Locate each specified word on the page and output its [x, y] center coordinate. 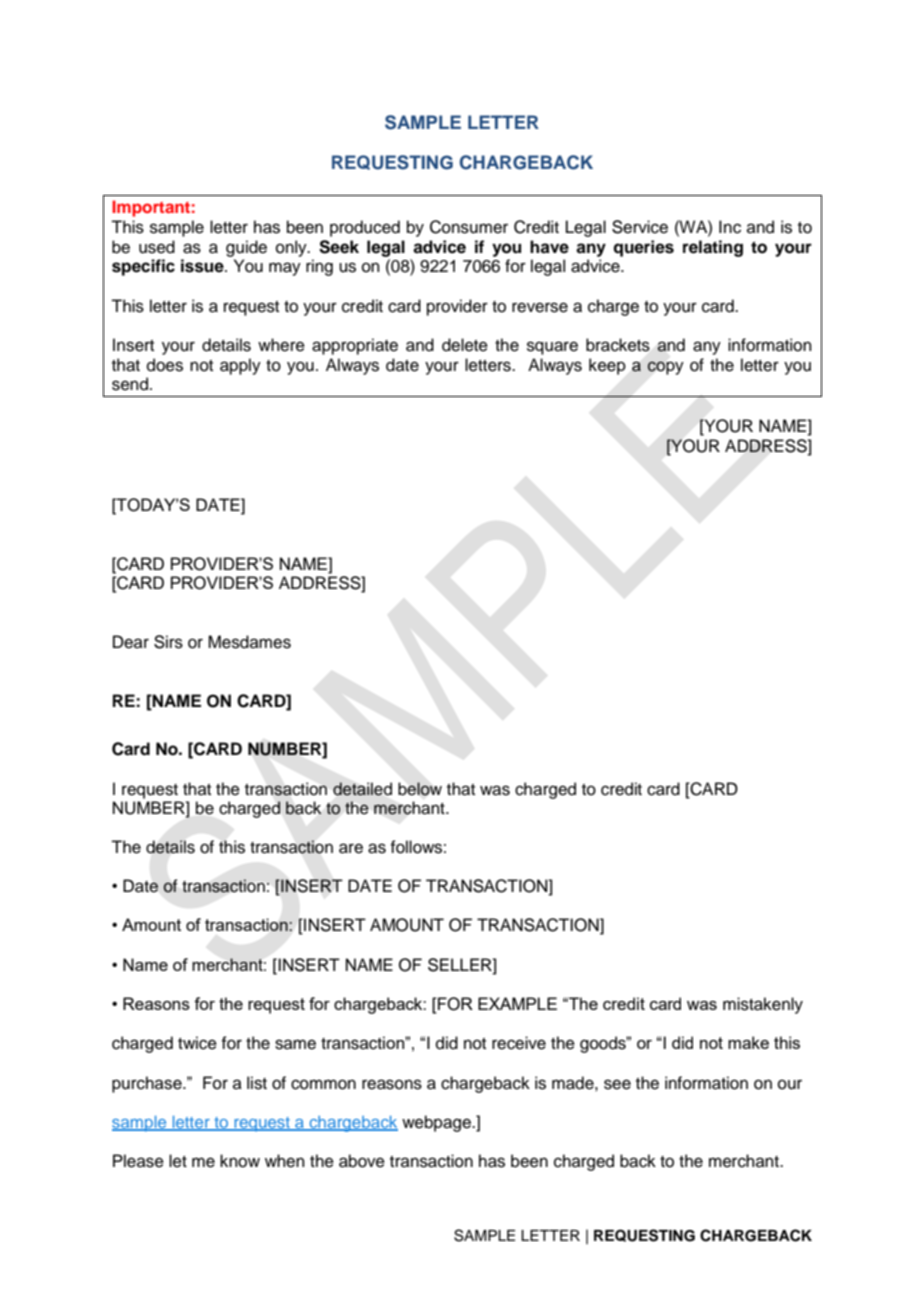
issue [203, 266]
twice [197, 1043]
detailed [362, 789]
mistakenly [763, 1005]
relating [713, 248]
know [240, 1161]
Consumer [469, 227]
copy [665, 368]
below [420, 789]
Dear [131, 642]
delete [465, 345]
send [130, 384]
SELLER [461, 965]
